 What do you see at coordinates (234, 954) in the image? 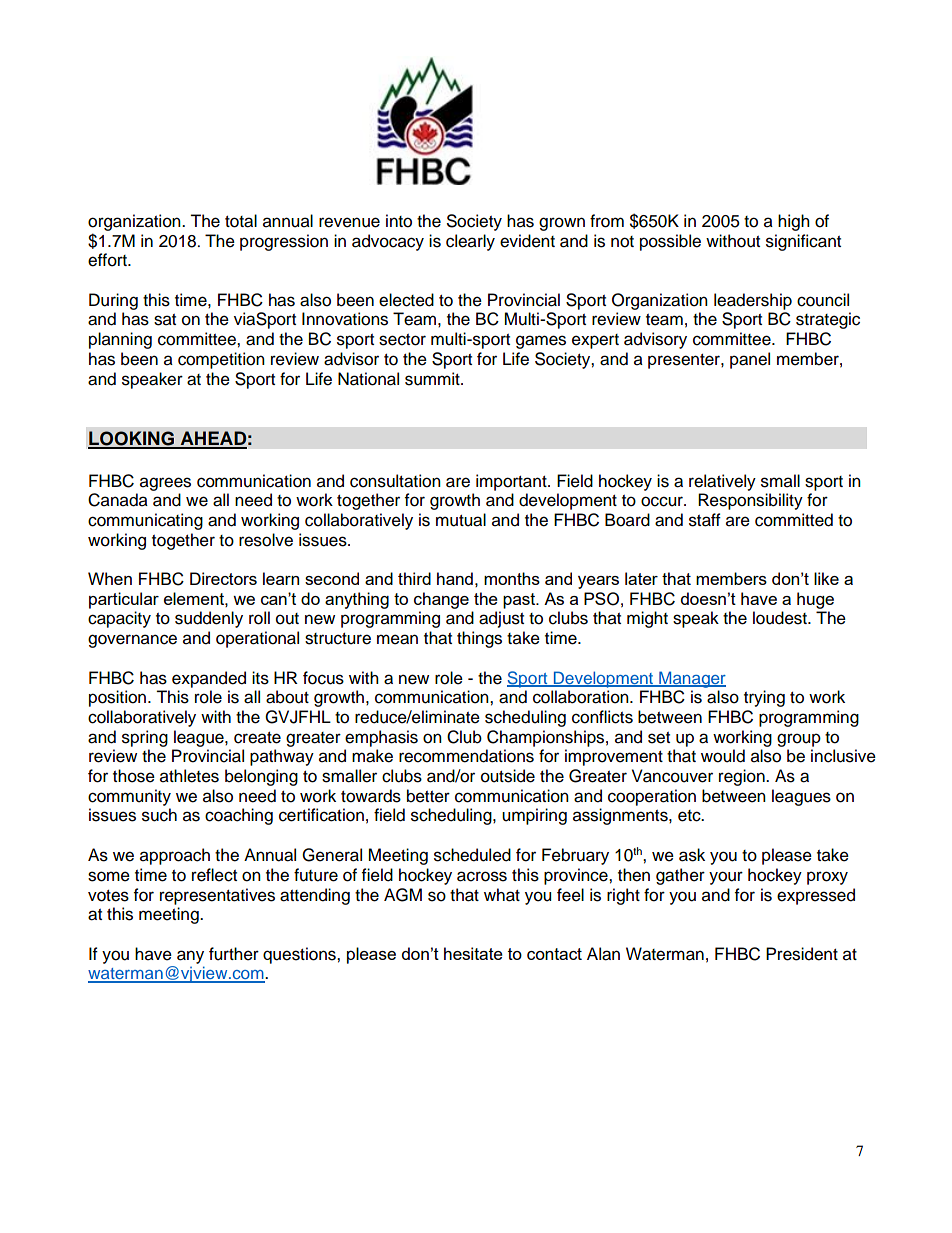
I see `further` at bounding box center [234, 954].
